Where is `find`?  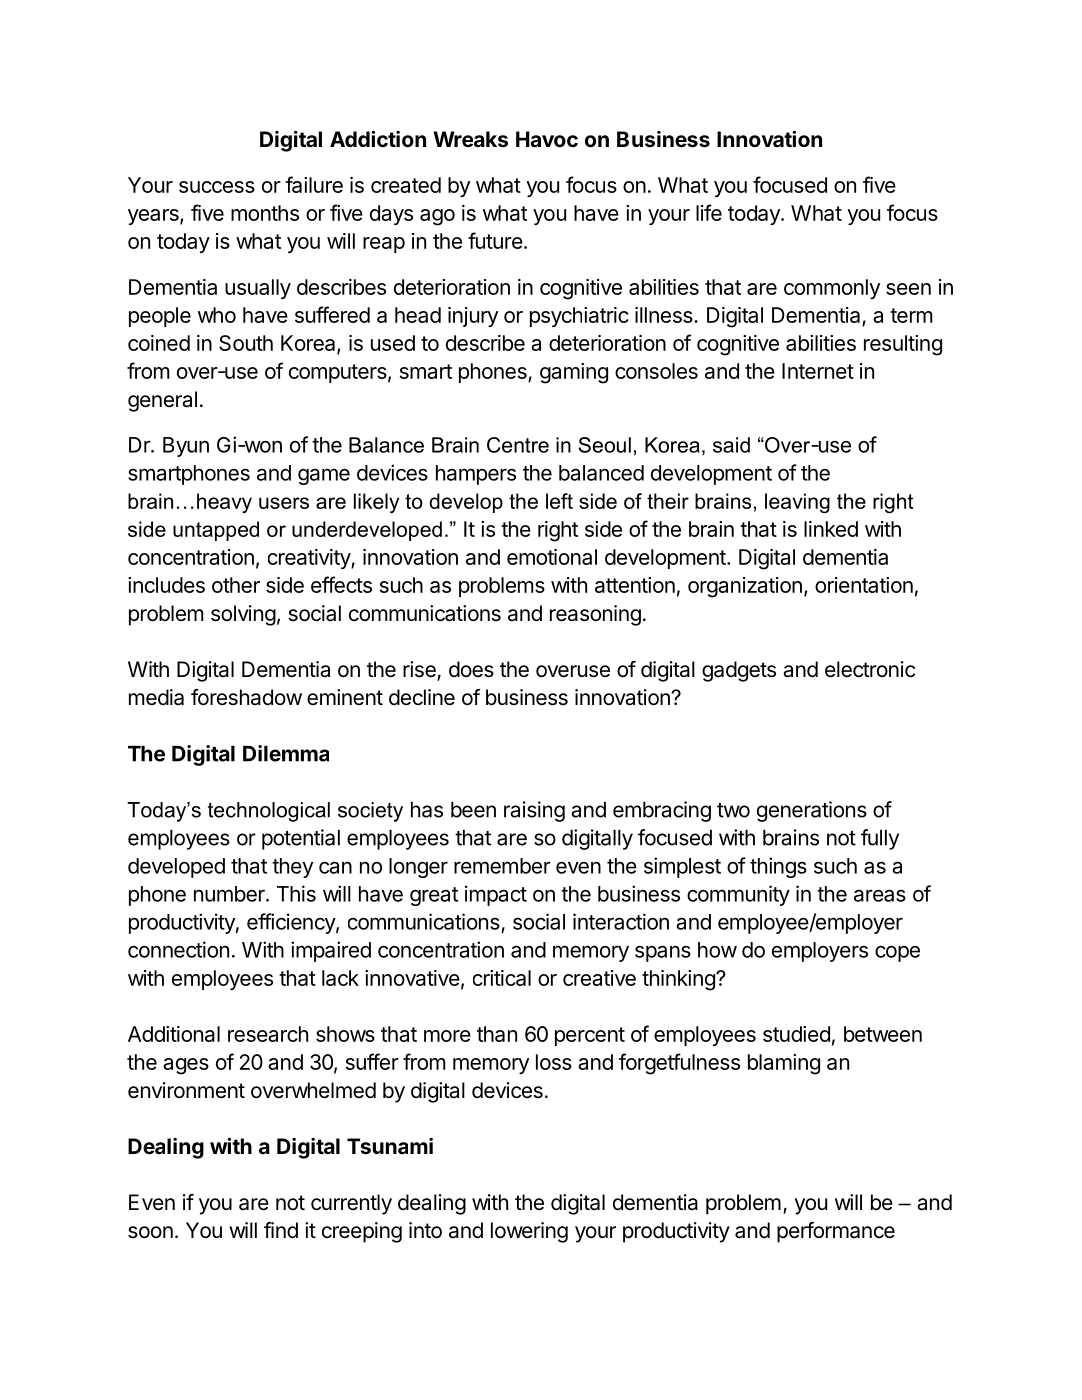 find is located at coordinates (281, 1230).
